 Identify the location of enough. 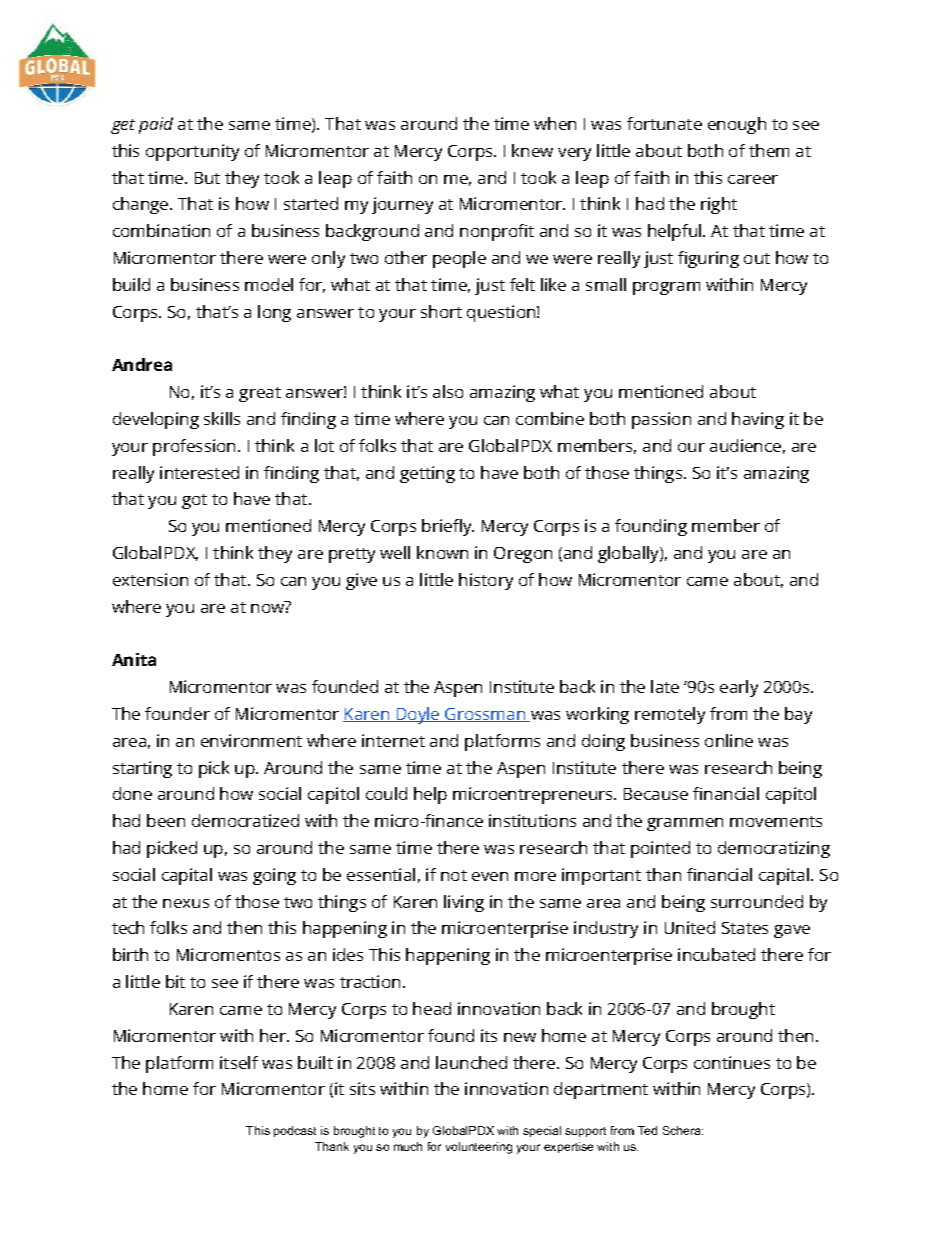
(737, 125).
